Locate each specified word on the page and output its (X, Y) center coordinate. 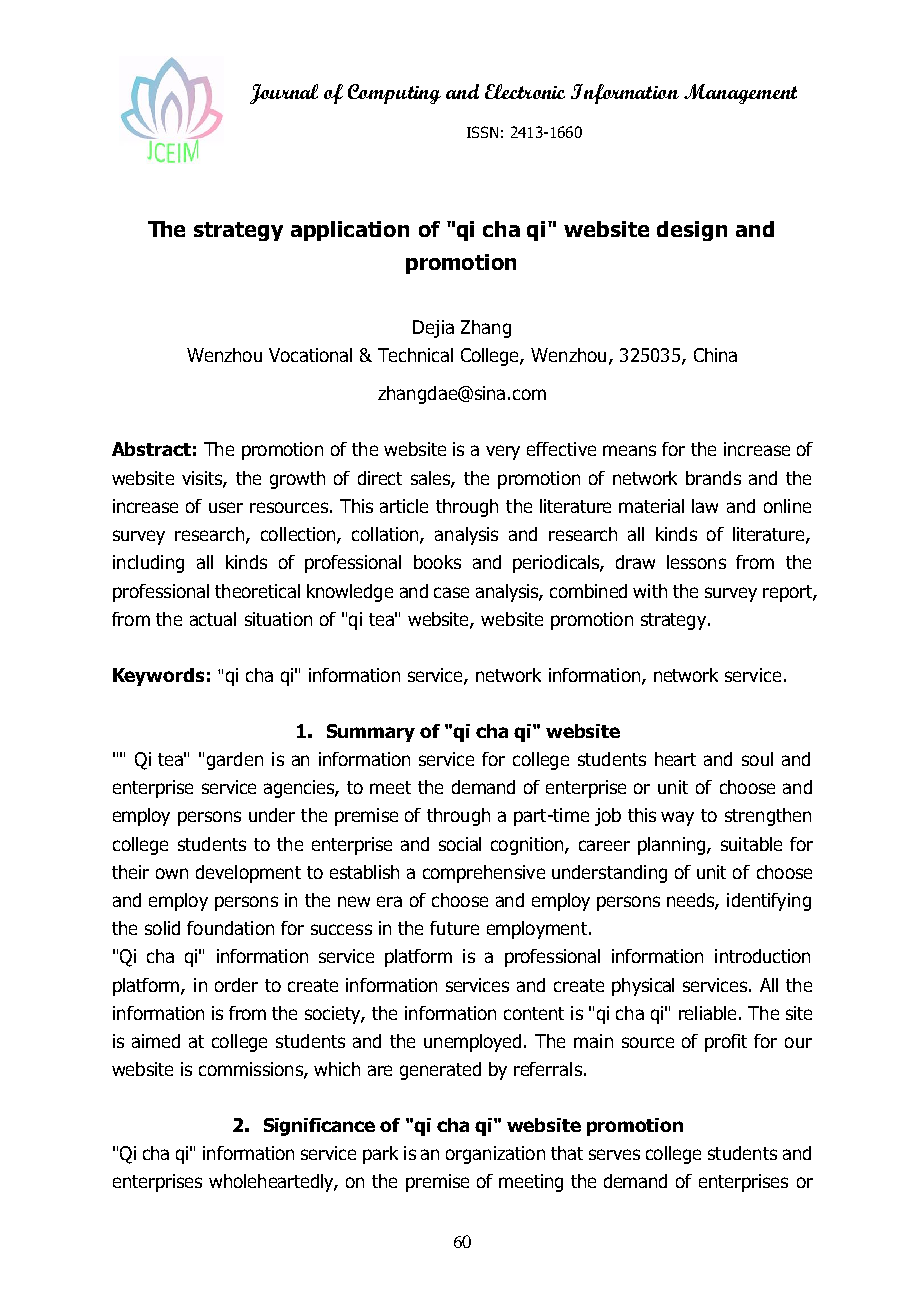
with (650, 591)
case (451, 592)
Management (740, 94)
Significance (319, 1127)
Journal (284, 94)
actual (213, 619)
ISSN (482, 132)
